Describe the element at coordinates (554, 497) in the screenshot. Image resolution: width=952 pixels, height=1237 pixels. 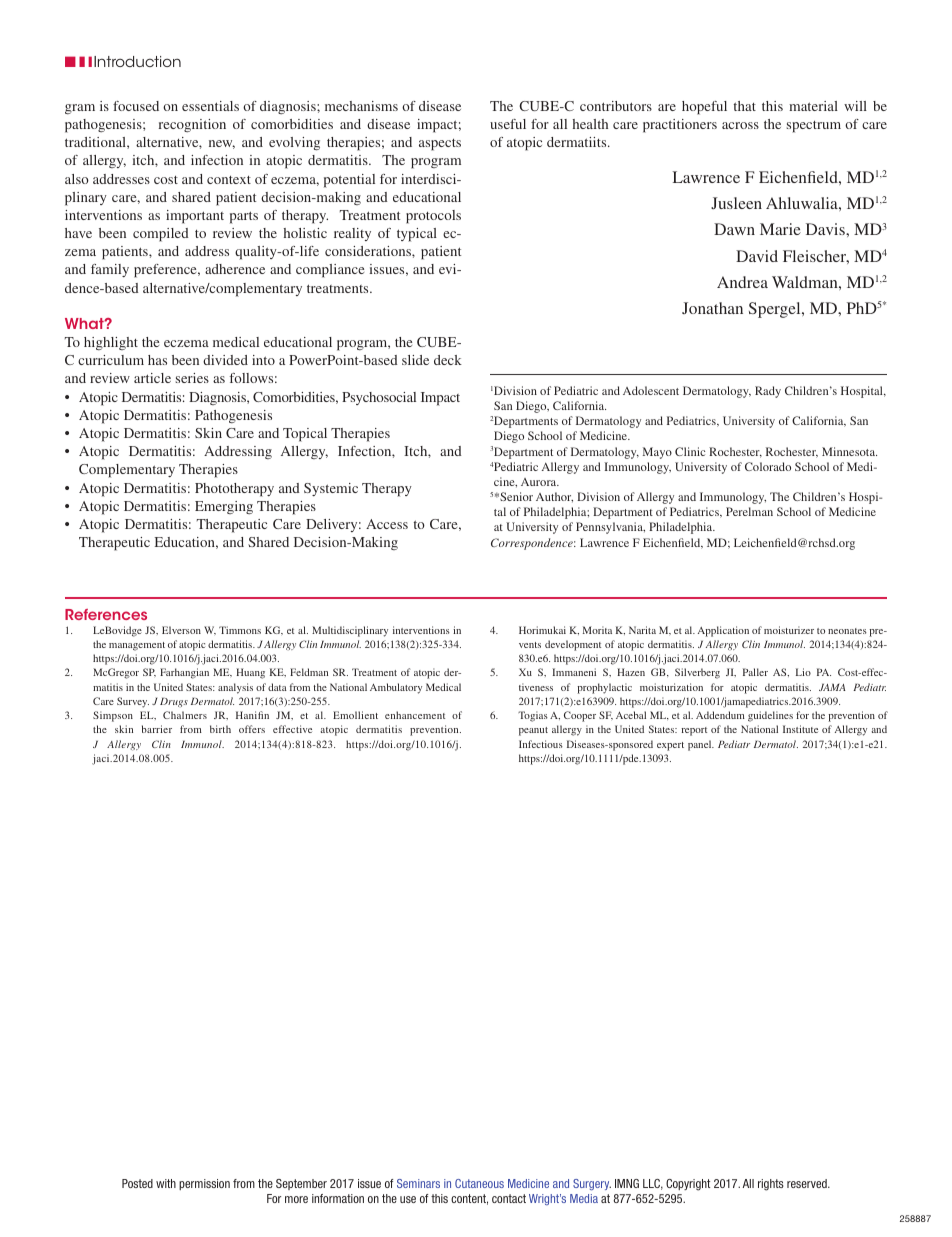
I see `Author` at that location.
